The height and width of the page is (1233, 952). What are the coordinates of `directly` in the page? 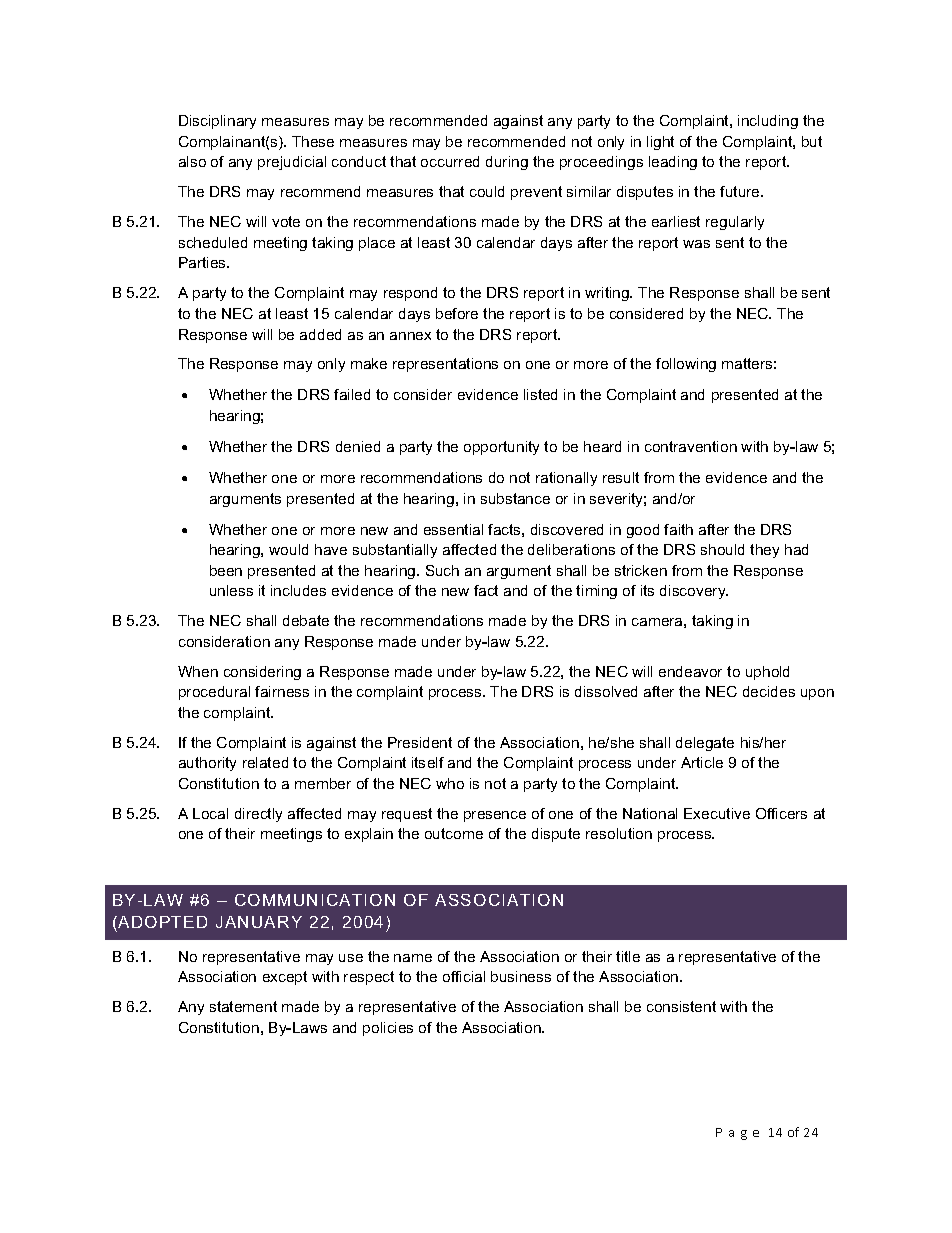 It's located at (258, 815).
